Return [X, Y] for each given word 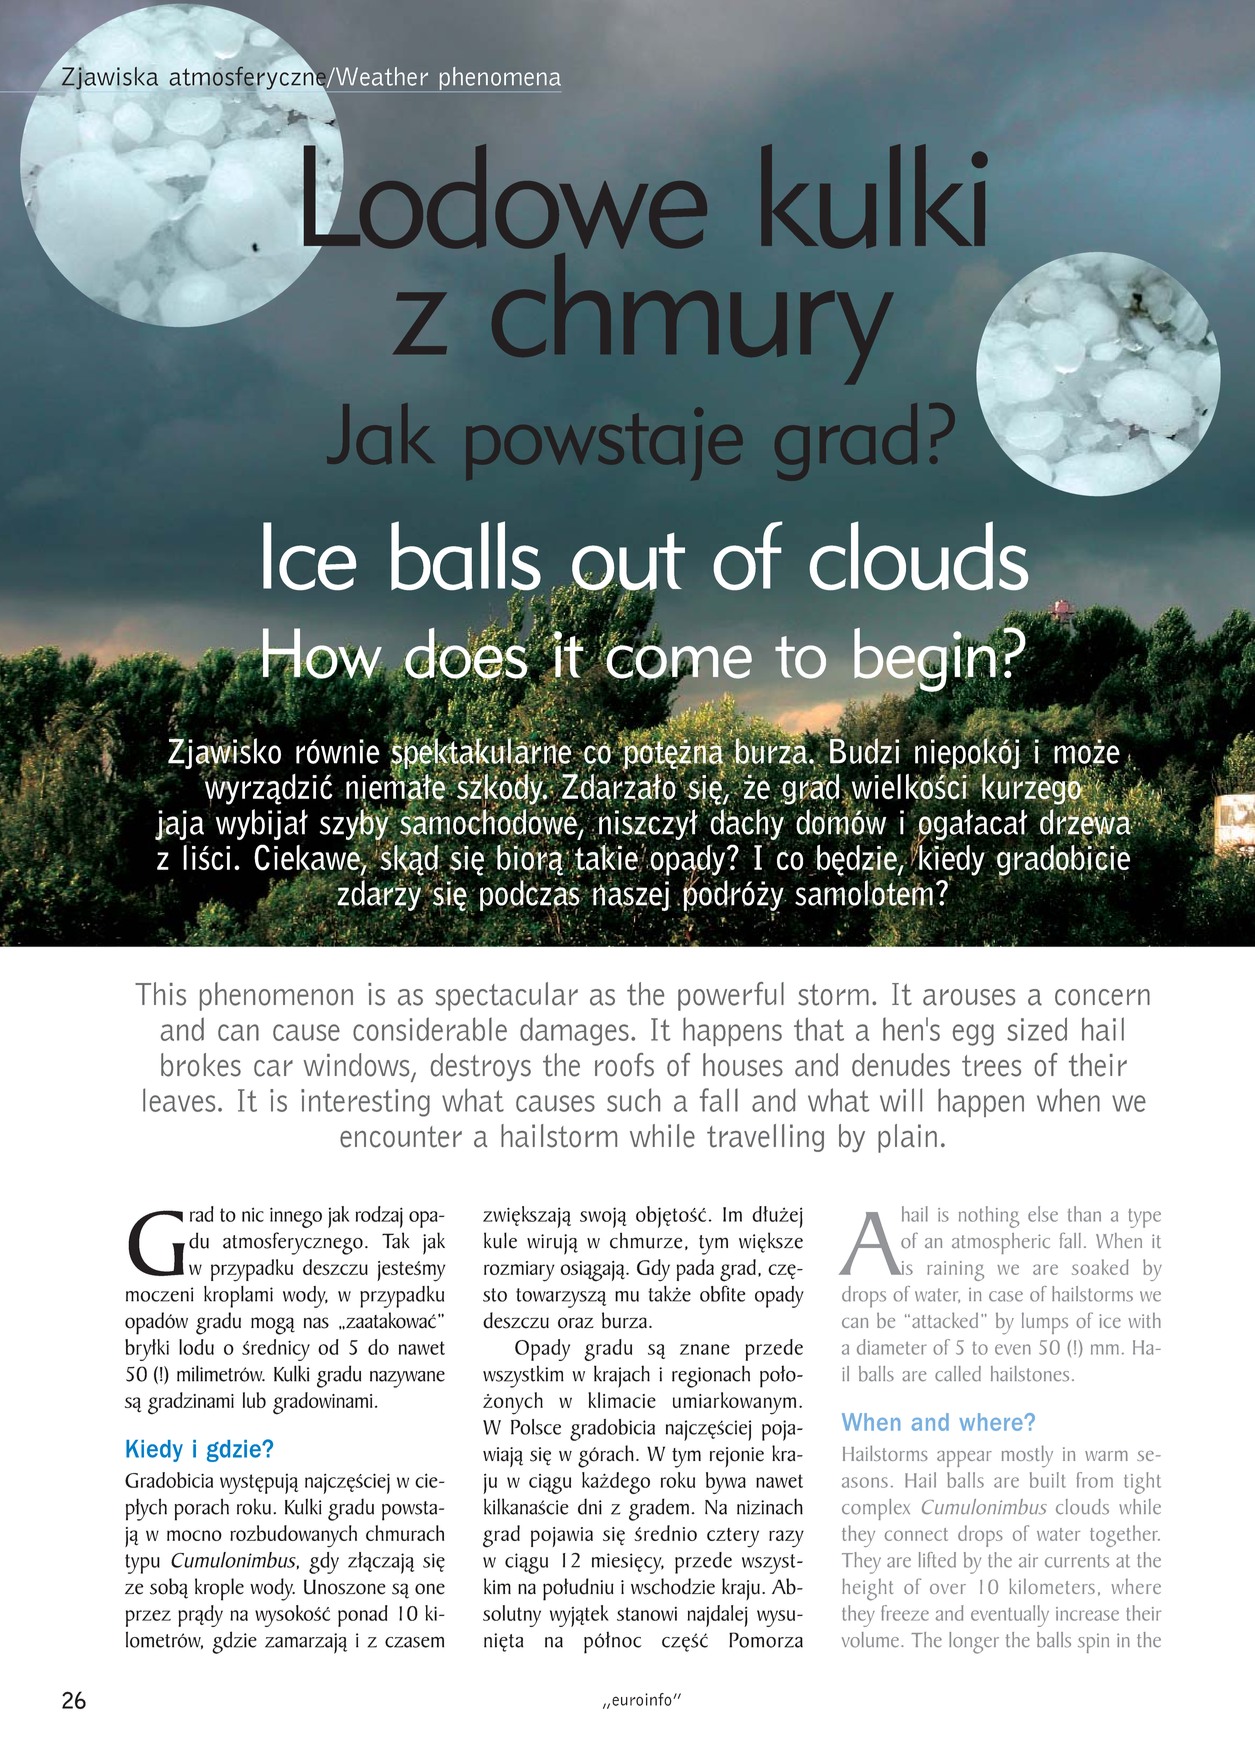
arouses [969, 997]
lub [254, 1400]
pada [695, 1270]
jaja [179, 826]
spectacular [506, 996]
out [627, 562]
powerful [731, 996]
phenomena [499, 79]
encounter [401, 1137]
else [1043, 1214]
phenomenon [276, 996]
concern [1102, 997]
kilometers [1052, 1586]
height [867, 1589]
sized [1037, 1029]
